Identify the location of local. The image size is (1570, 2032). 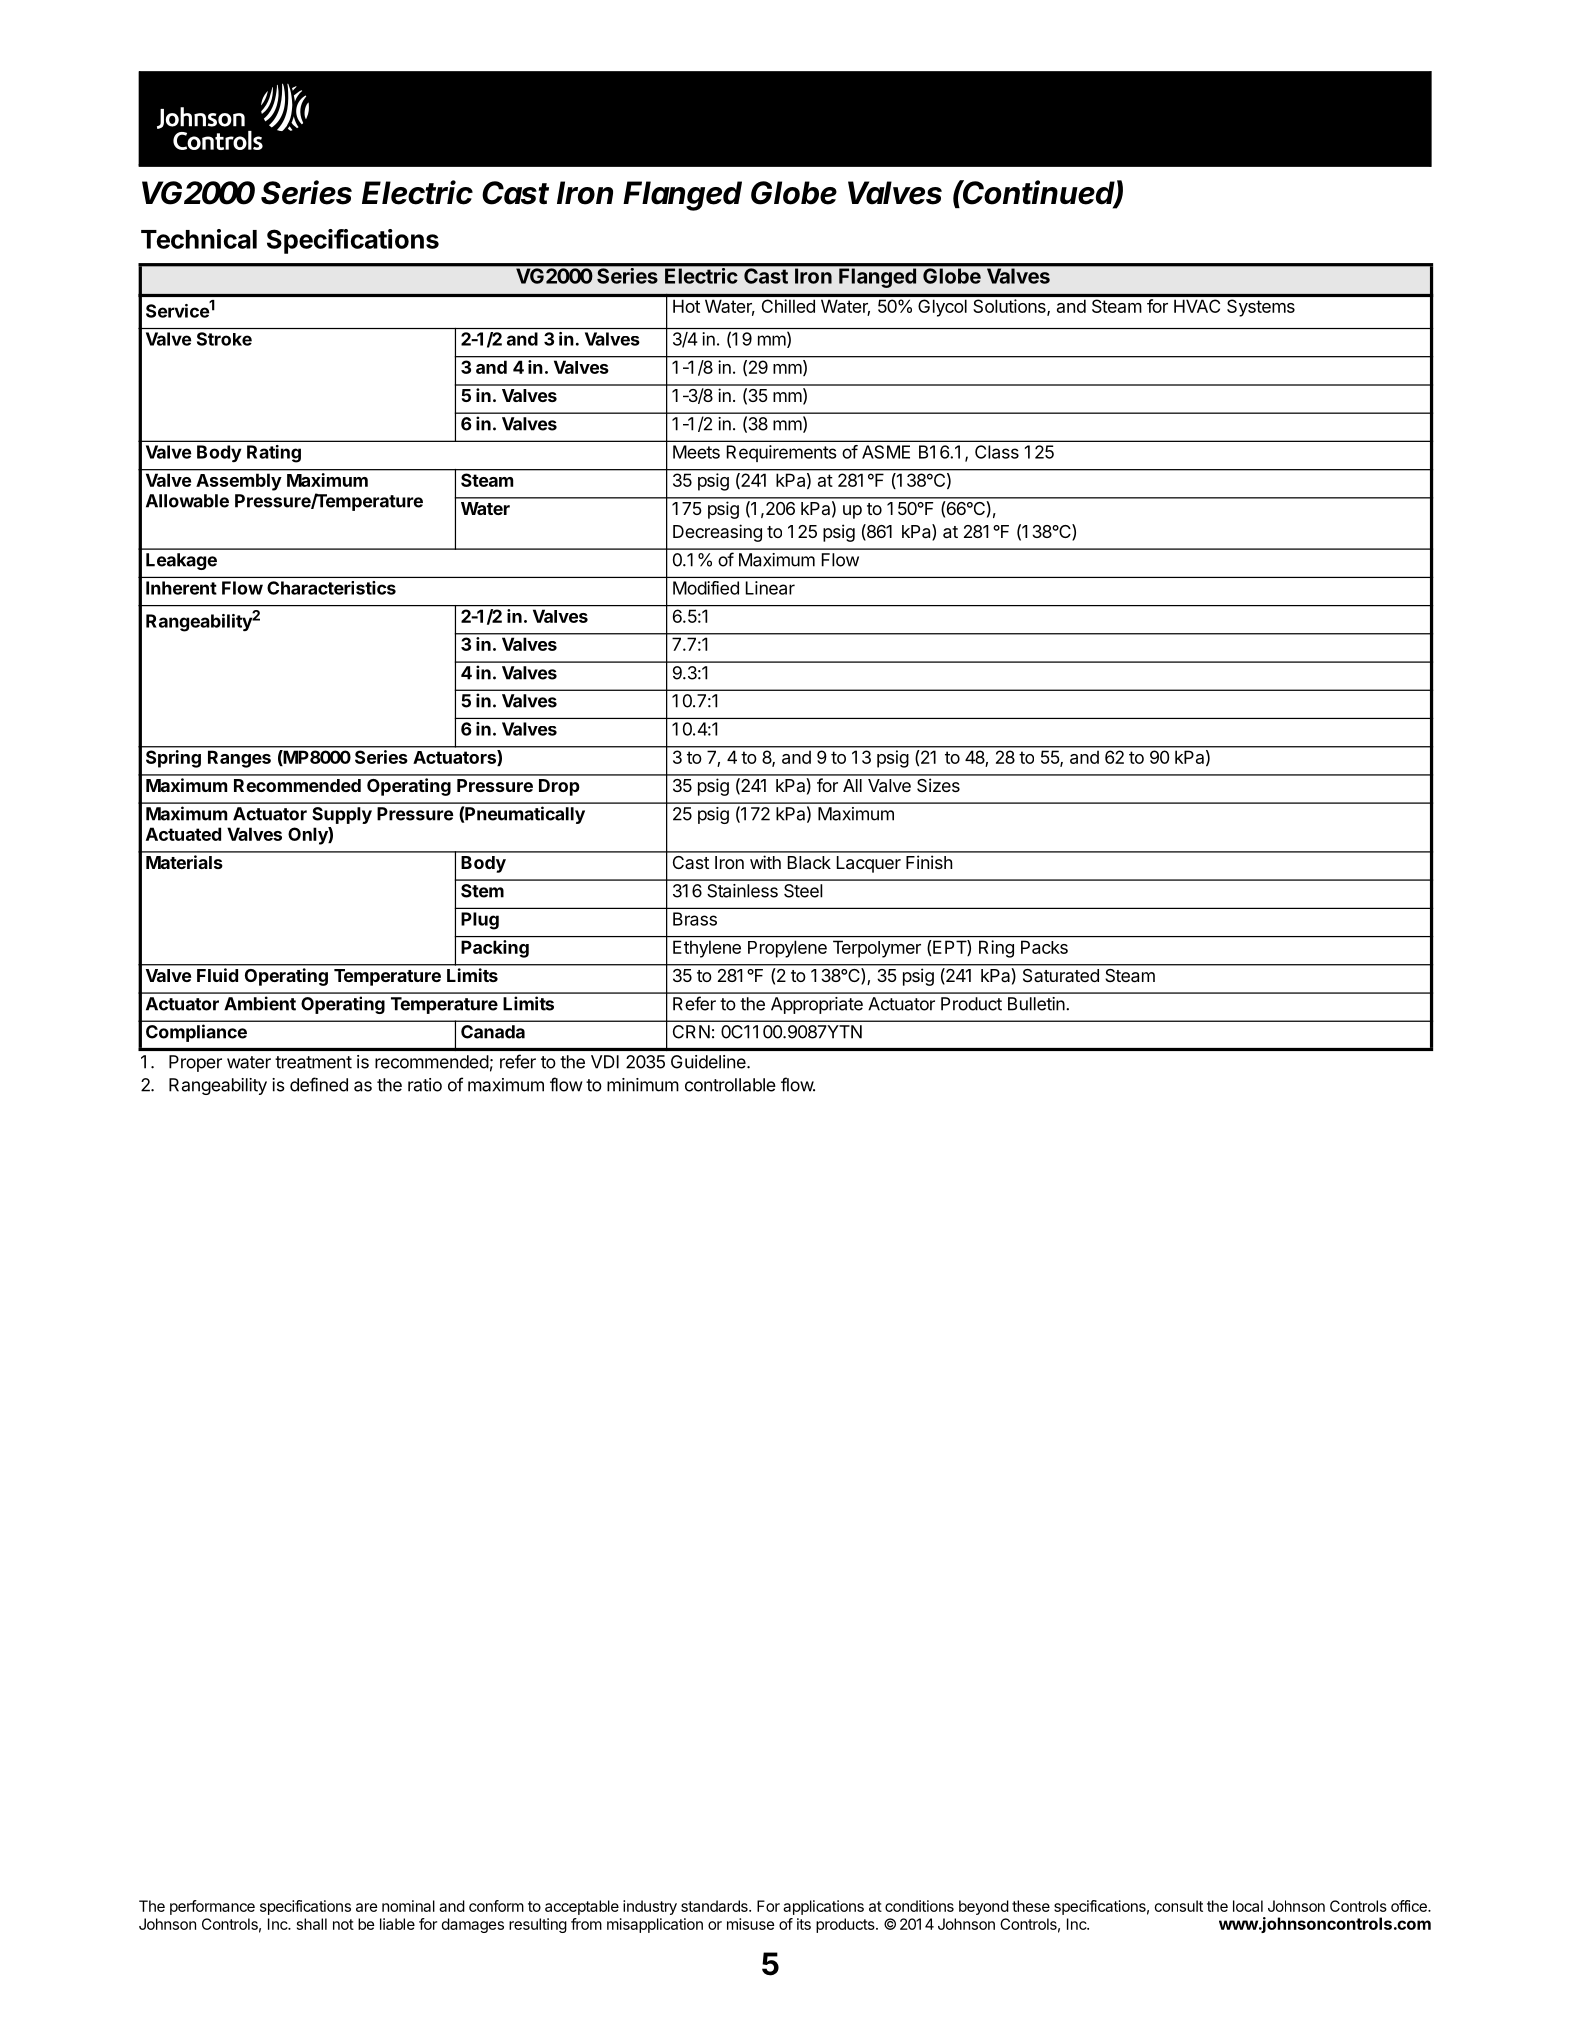
(1248, 1906).
